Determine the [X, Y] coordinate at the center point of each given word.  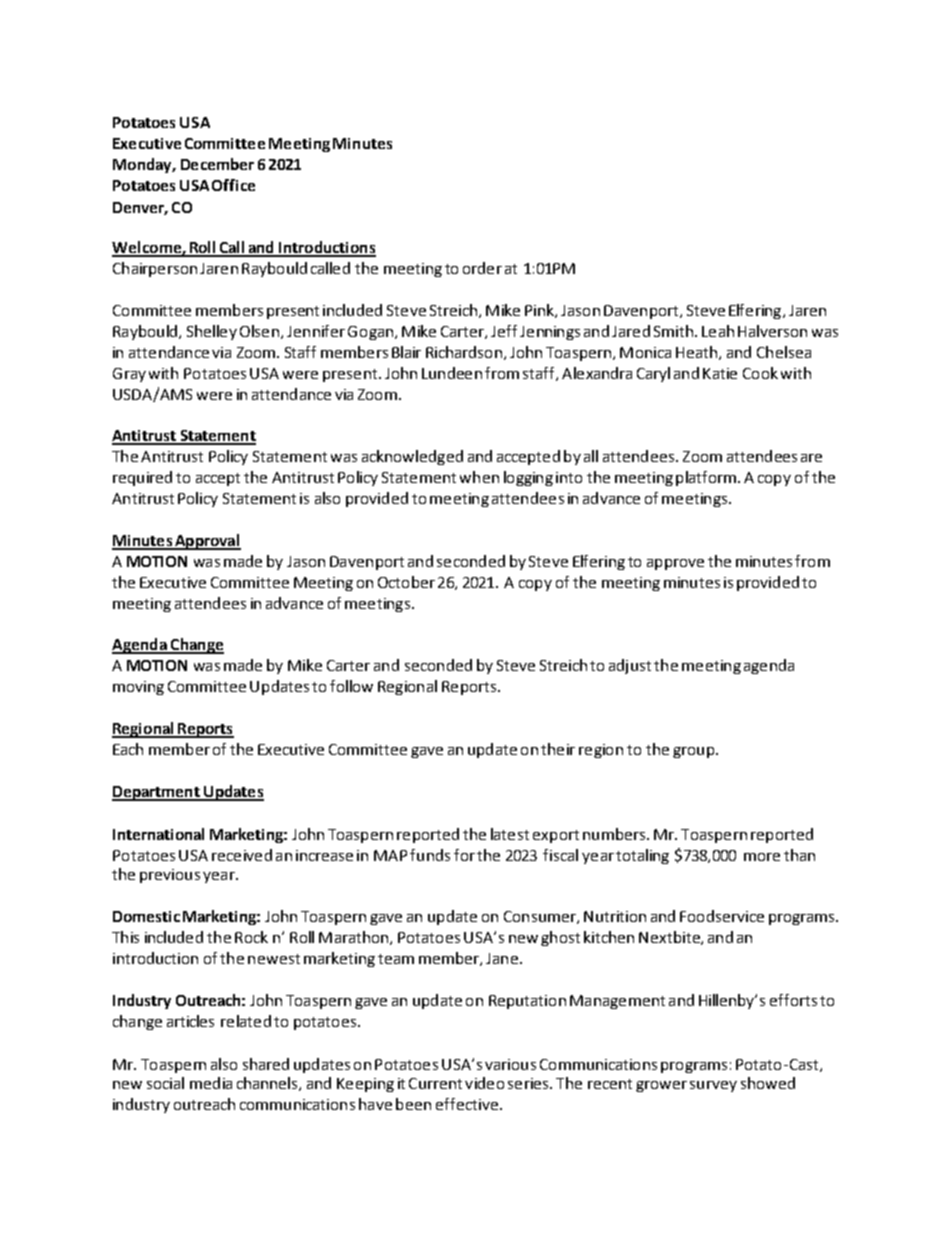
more [762, 857]
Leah [718, 331]
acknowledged [412, 457]
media [211, 1083]
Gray [129, 375]
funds [430, 855]
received [242, 855]
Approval [207, 542]
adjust [630, 666]
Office [233, 185]
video [484, 1083]
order [482, 268]
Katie [720, 373]
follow [351, 686]
